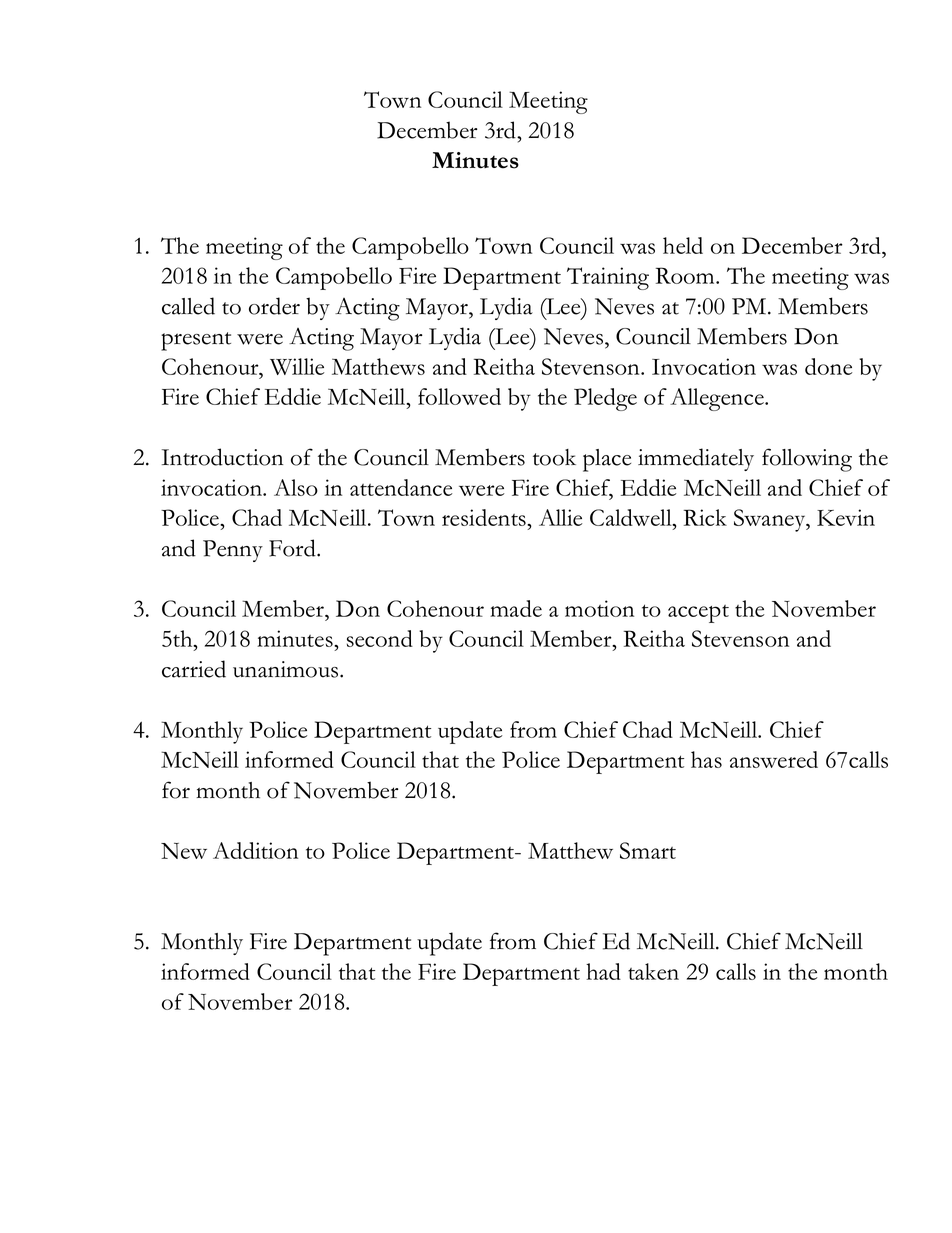 The image size is (952, 1233). Describe the element at coordinates (706, 759) in the page. I see `has` at that location.
